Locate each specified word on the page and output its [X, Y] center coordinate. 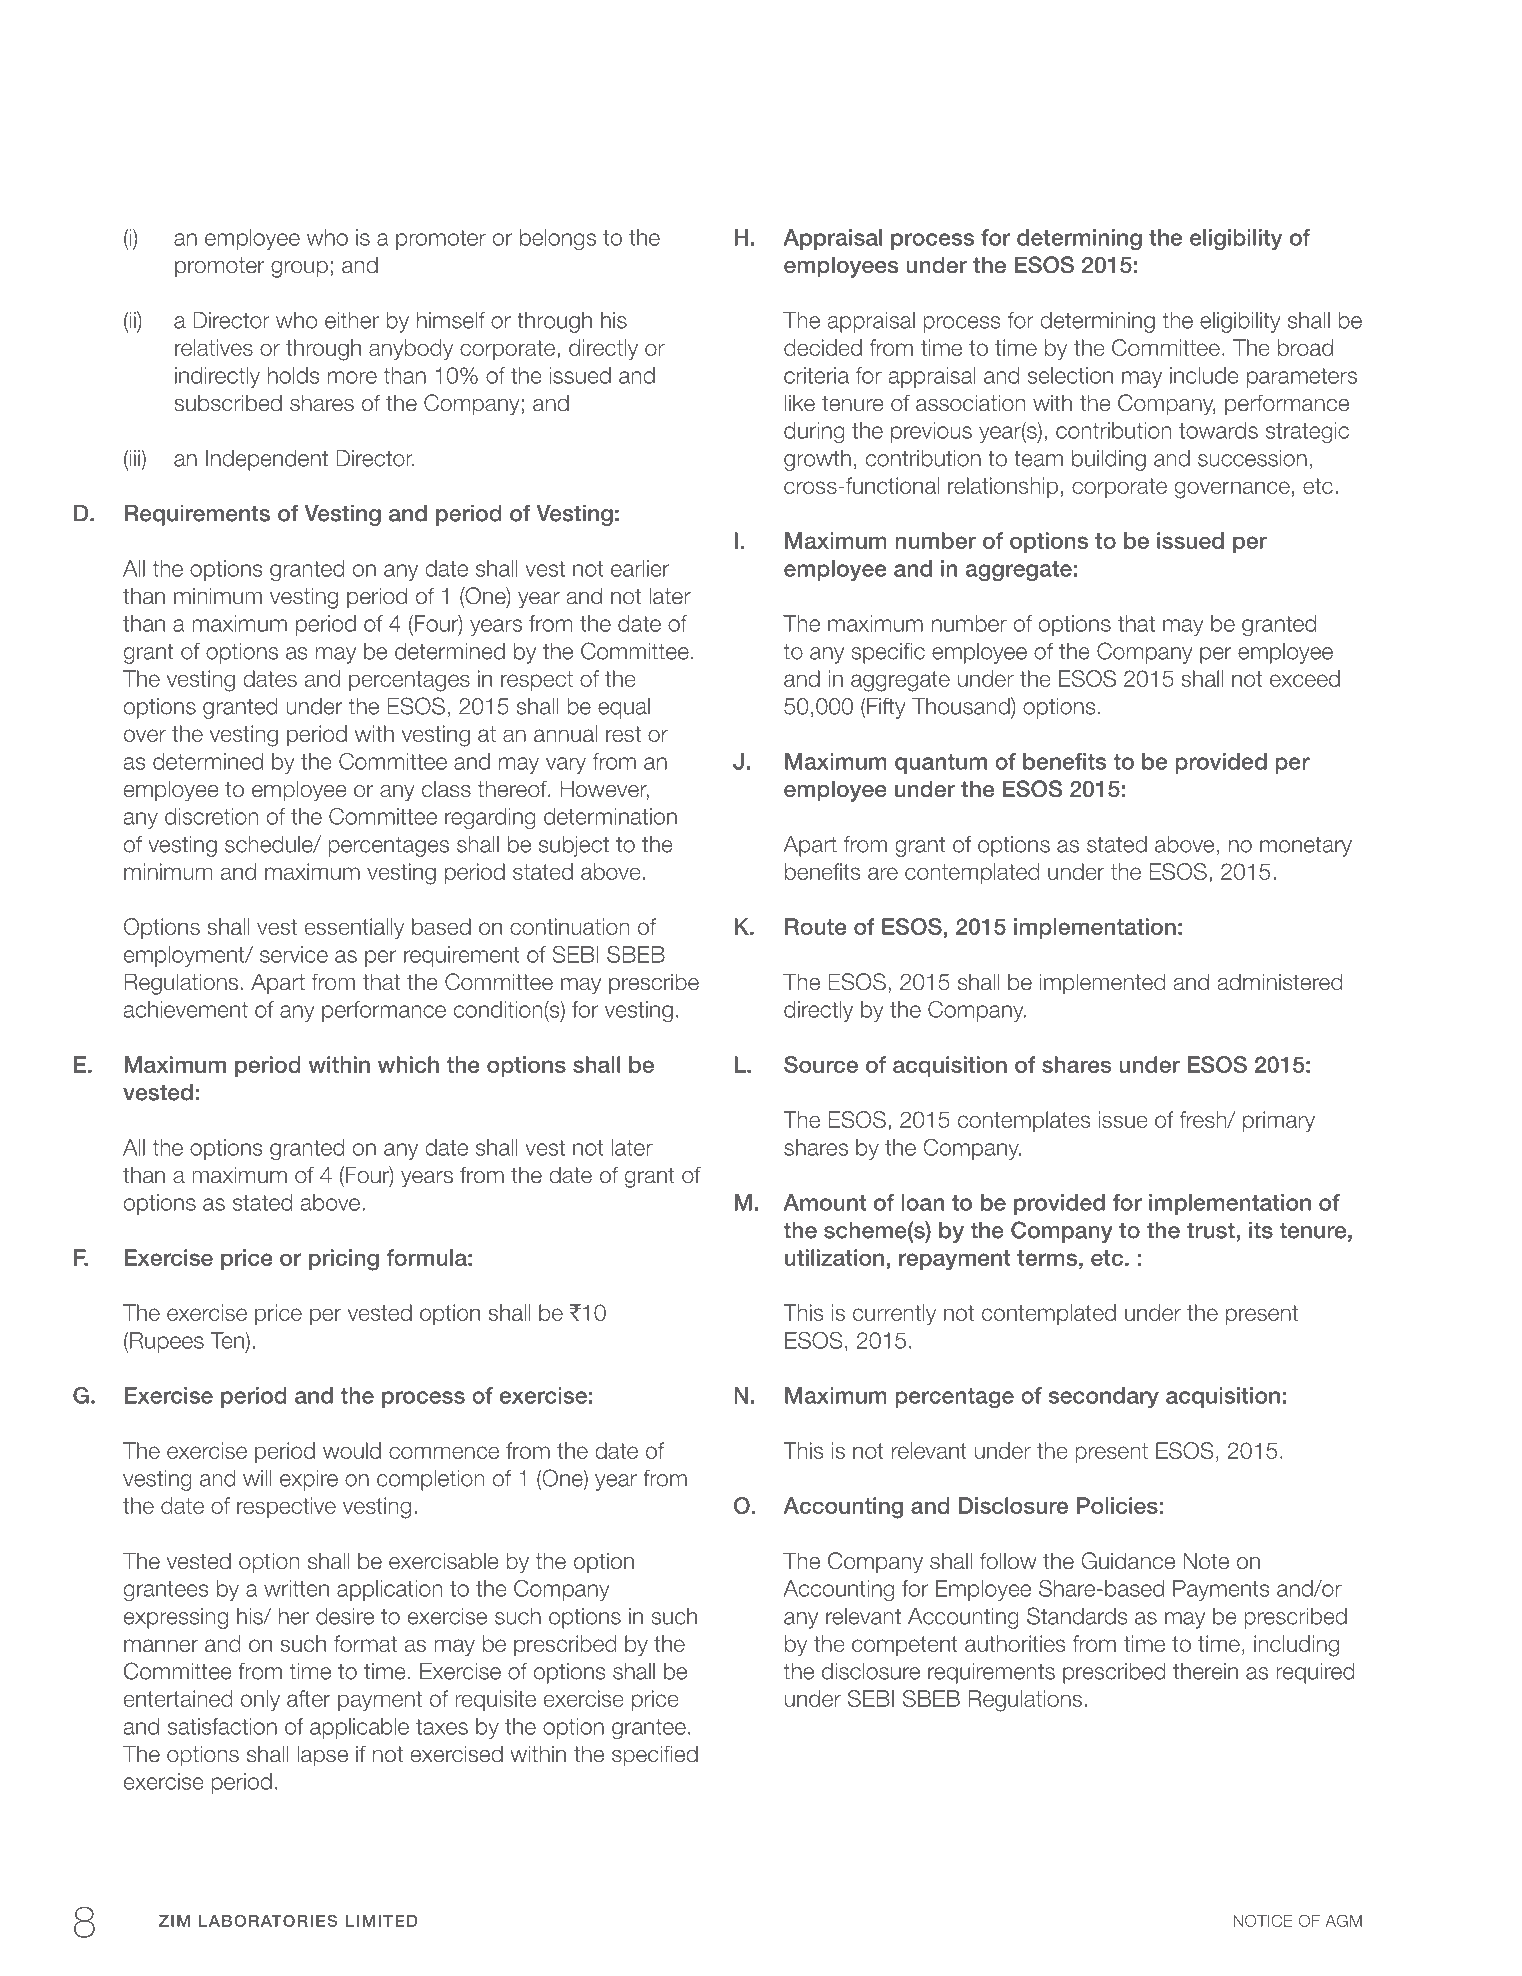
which [408, 1064]
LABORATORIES [268, 1920]
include [1204, 375]
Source [821, 1064]
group [299, 269]
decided [823, 347]
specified [655, 1756]
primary [1279, 1121]
